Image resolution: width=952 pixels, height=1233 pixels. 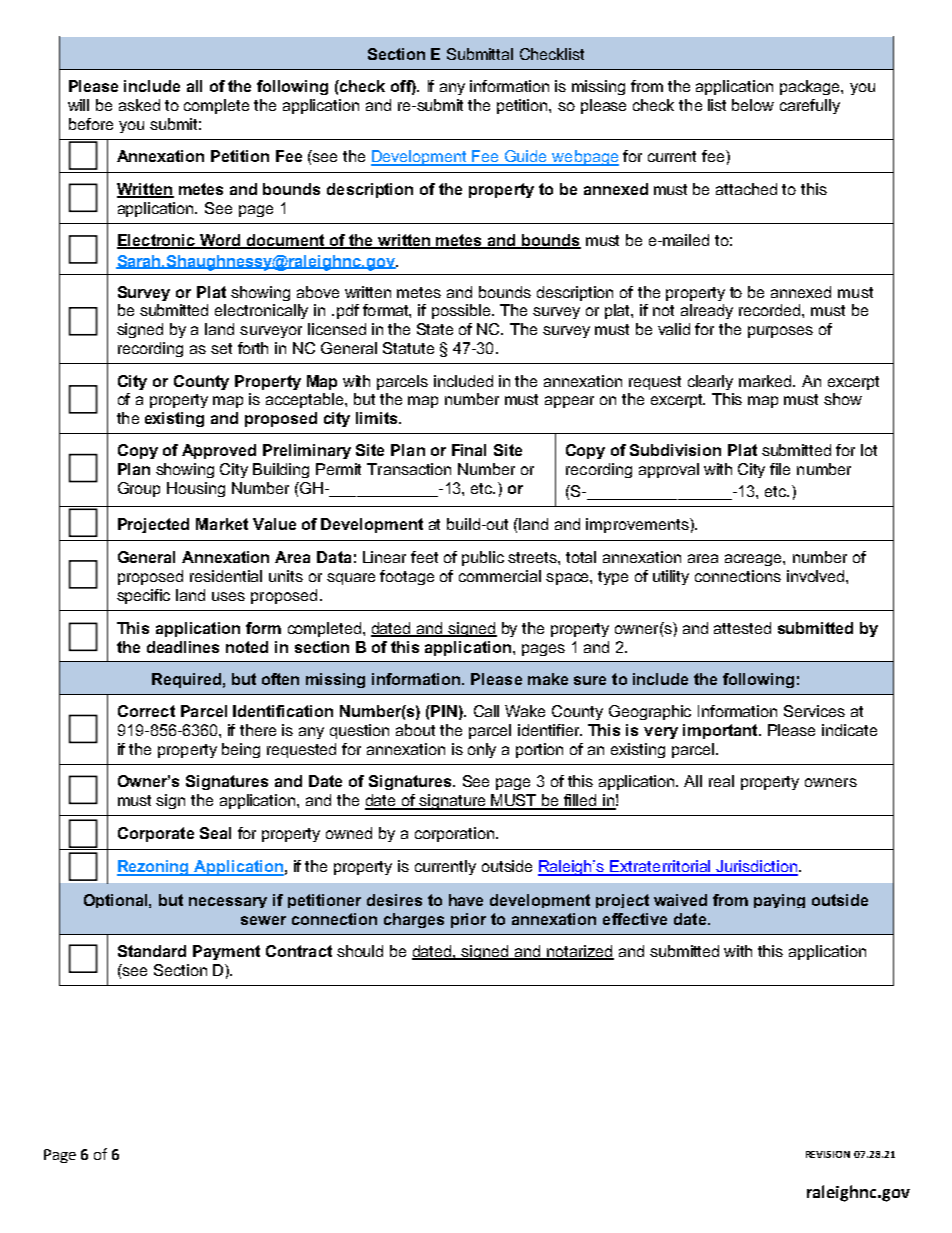 I want to click on real, so click(x=721, y=781).
